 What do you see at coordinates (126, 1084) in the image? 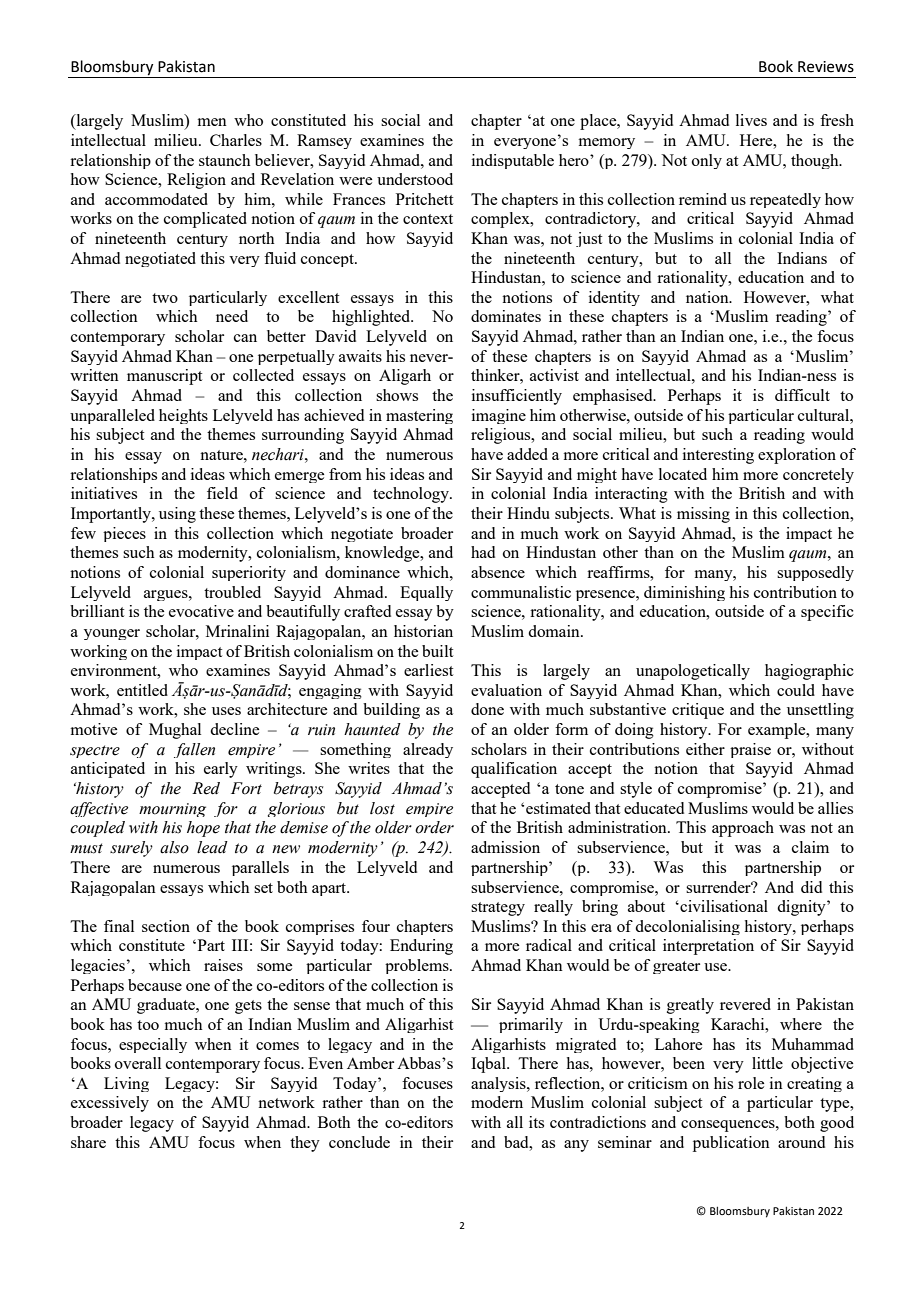
I see `Living` at bounding box center [126, 1084].
